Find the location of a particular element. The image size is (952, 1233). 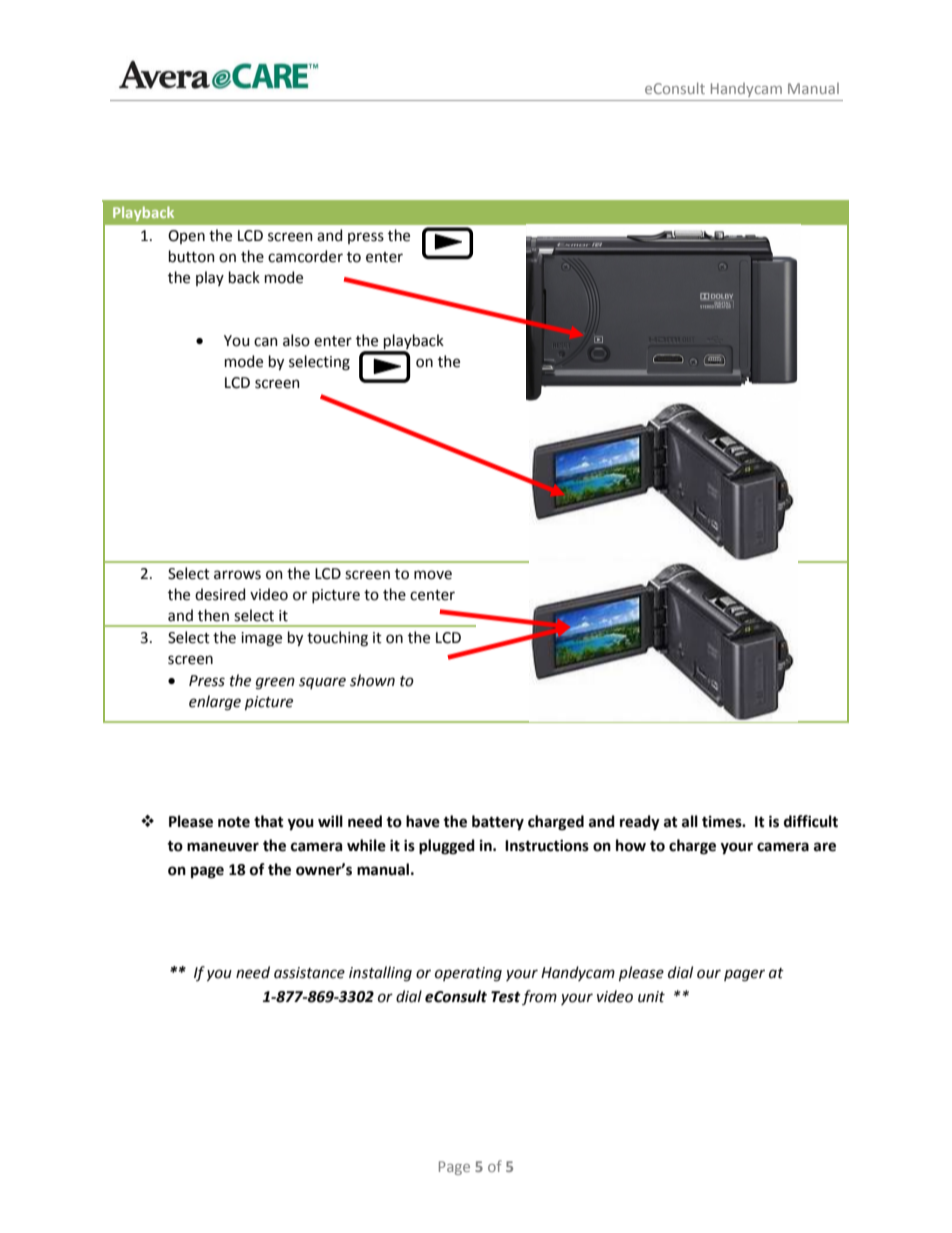

image is located at coordinates (261, 639).
